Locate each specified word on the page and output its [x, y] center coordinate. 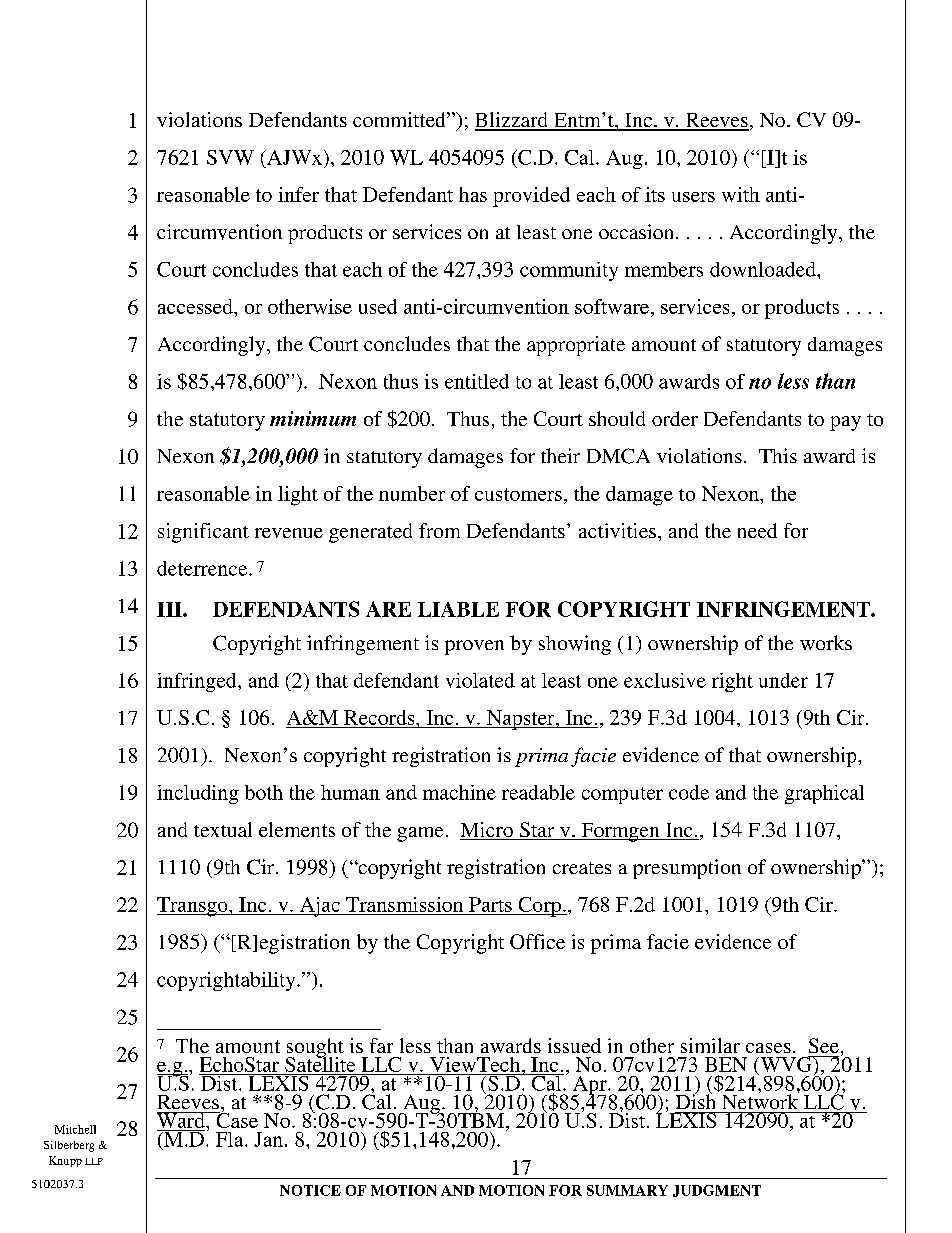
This [778, 455]
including [198, 794]
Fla [231, 1139]
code [689, 792]
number [412, 493]
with [741, 194]
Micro [487, 831]
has [473, 194]
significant [203, 533]
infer [298, 194]
